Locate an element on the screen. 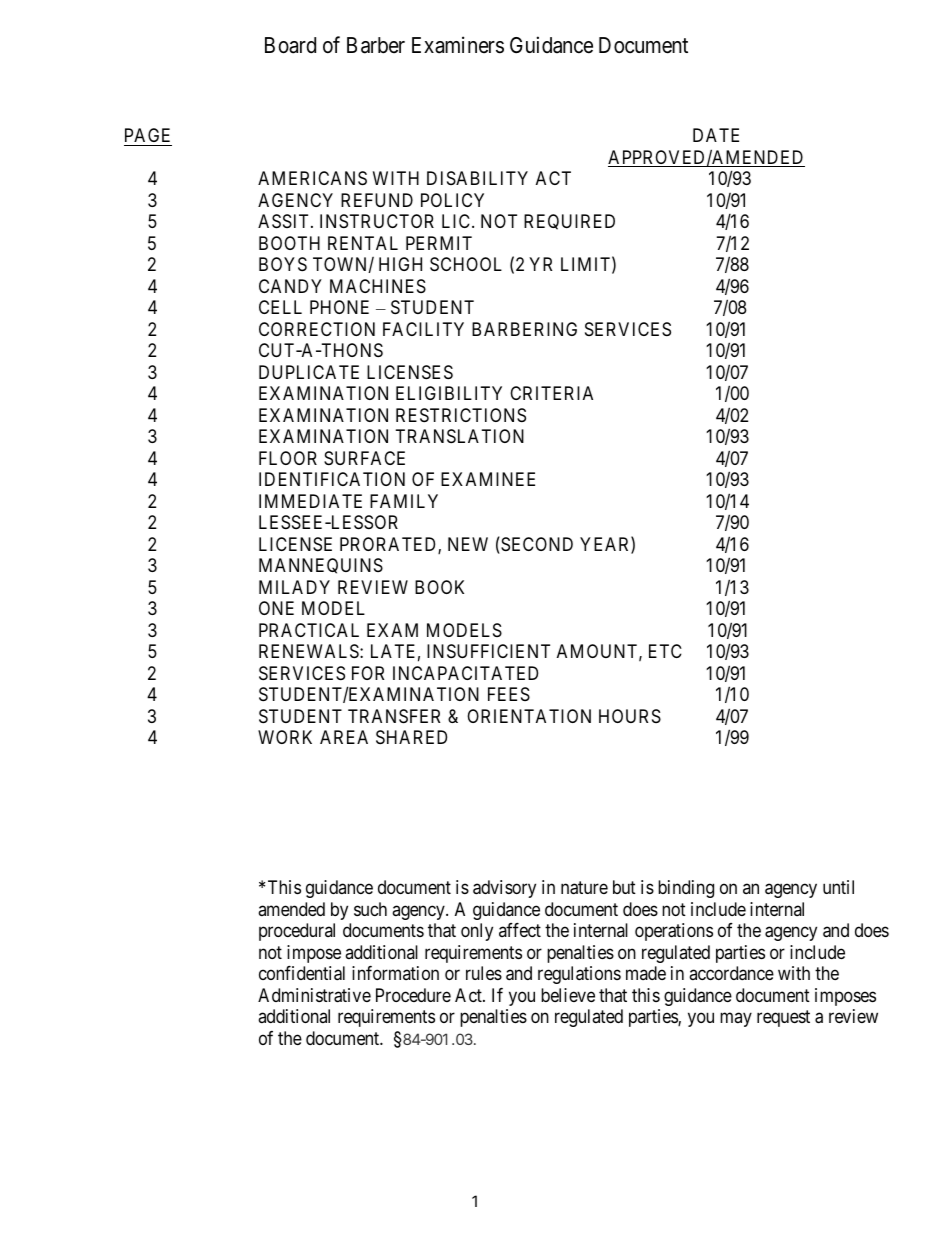 The height and width of the screenshot is (1233, 952). DATE is located at coordinates (716, 135).
